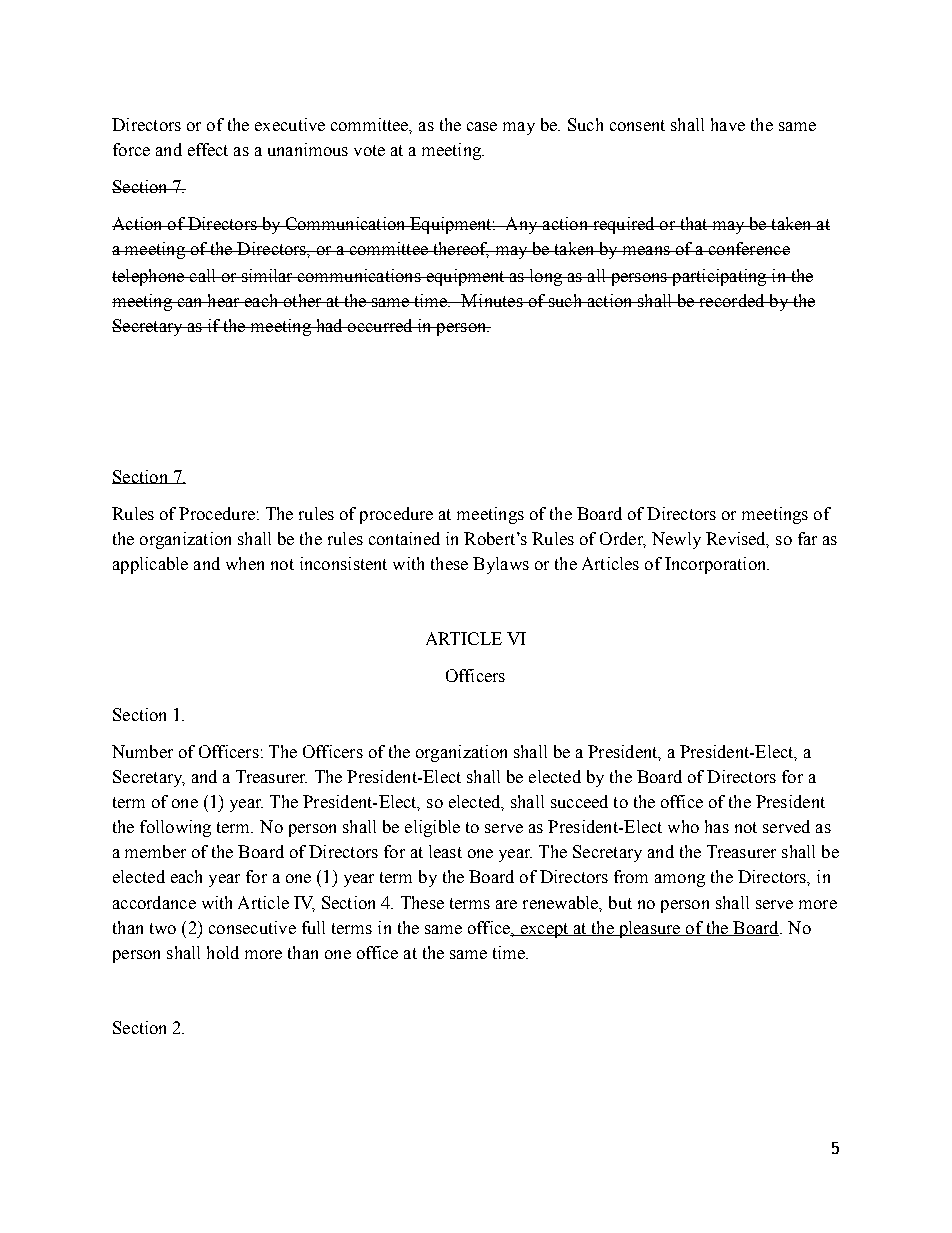  I want to click on effect, so click(208, 149).
